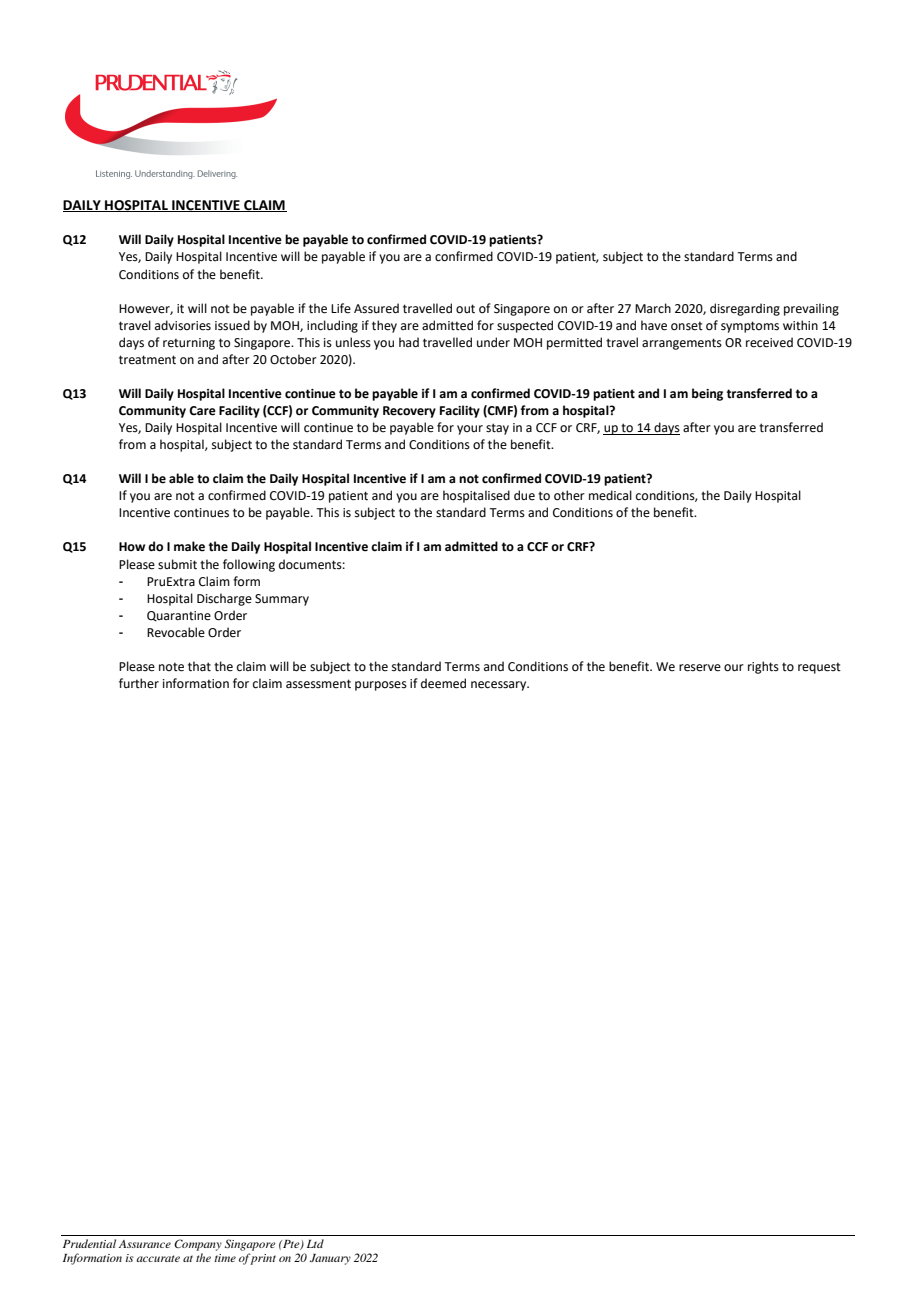 The height and width of the screenshot is (1307, 924). What do you see at coordinates (139, 683) in the screenshot?
I see `further` at bounding box center [139, 683].
